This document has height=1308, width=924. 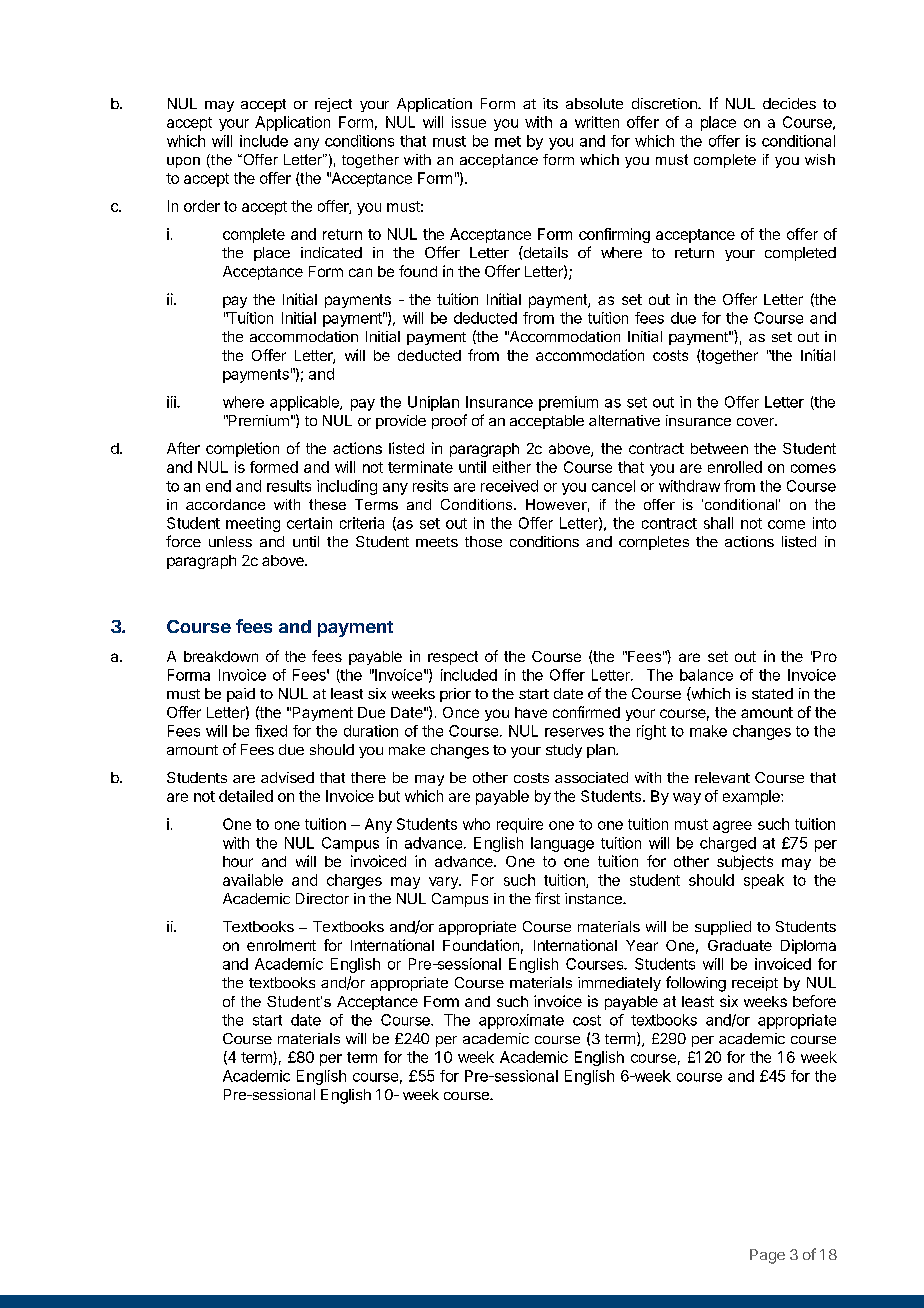 I want to click on upon, so click(x=183, y=162).
